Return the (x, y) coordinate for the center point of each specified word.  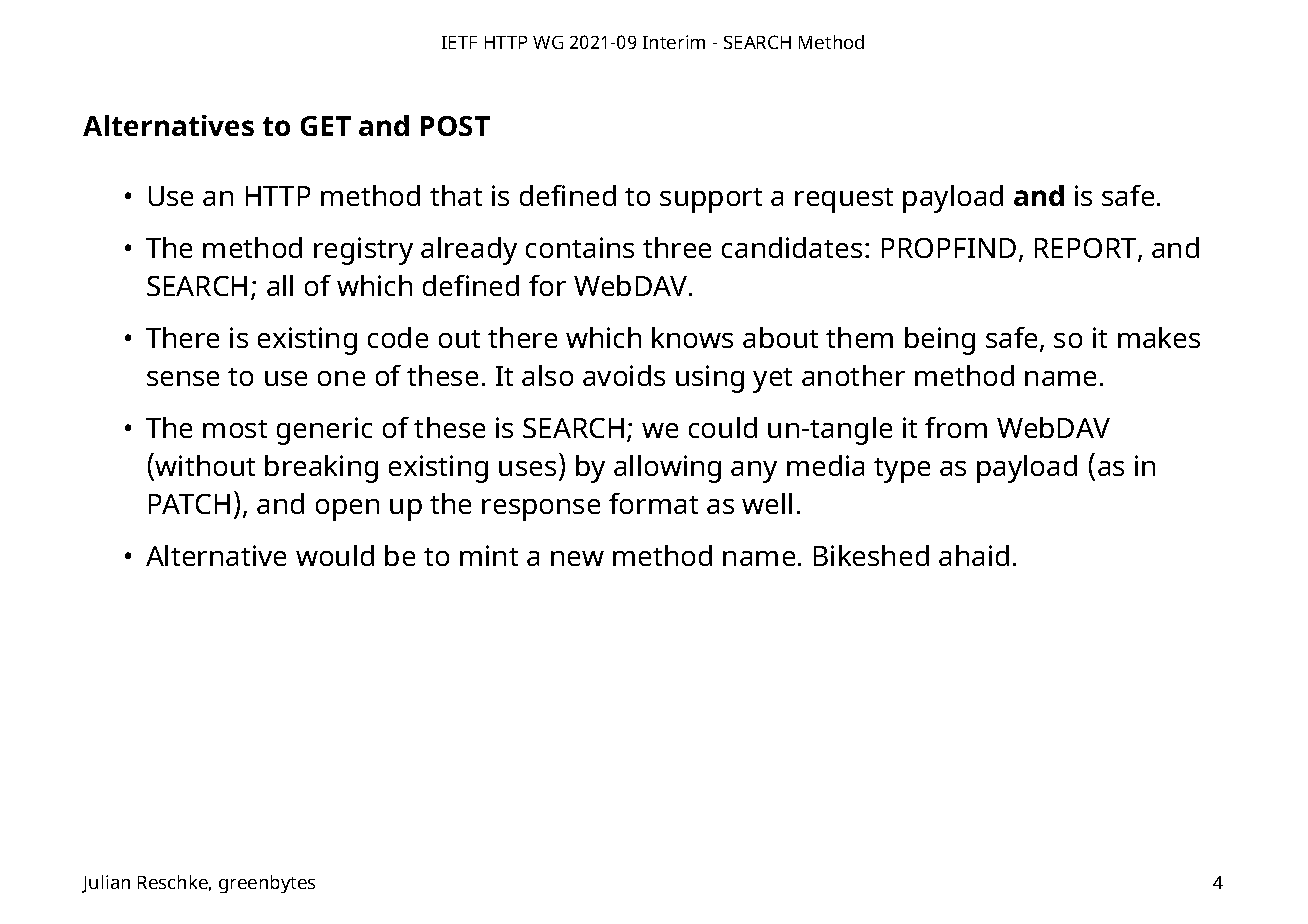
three (677, 247)
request (844, 200)
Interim (674, 42)
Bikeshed (871, 555)
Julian (106, 884)
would (335, 555)
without (205, 465)
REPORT (1087, 249)
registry (363, 251)
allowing (667, 469)
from (956, 427)
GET (326, 126)
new (577, 558)
